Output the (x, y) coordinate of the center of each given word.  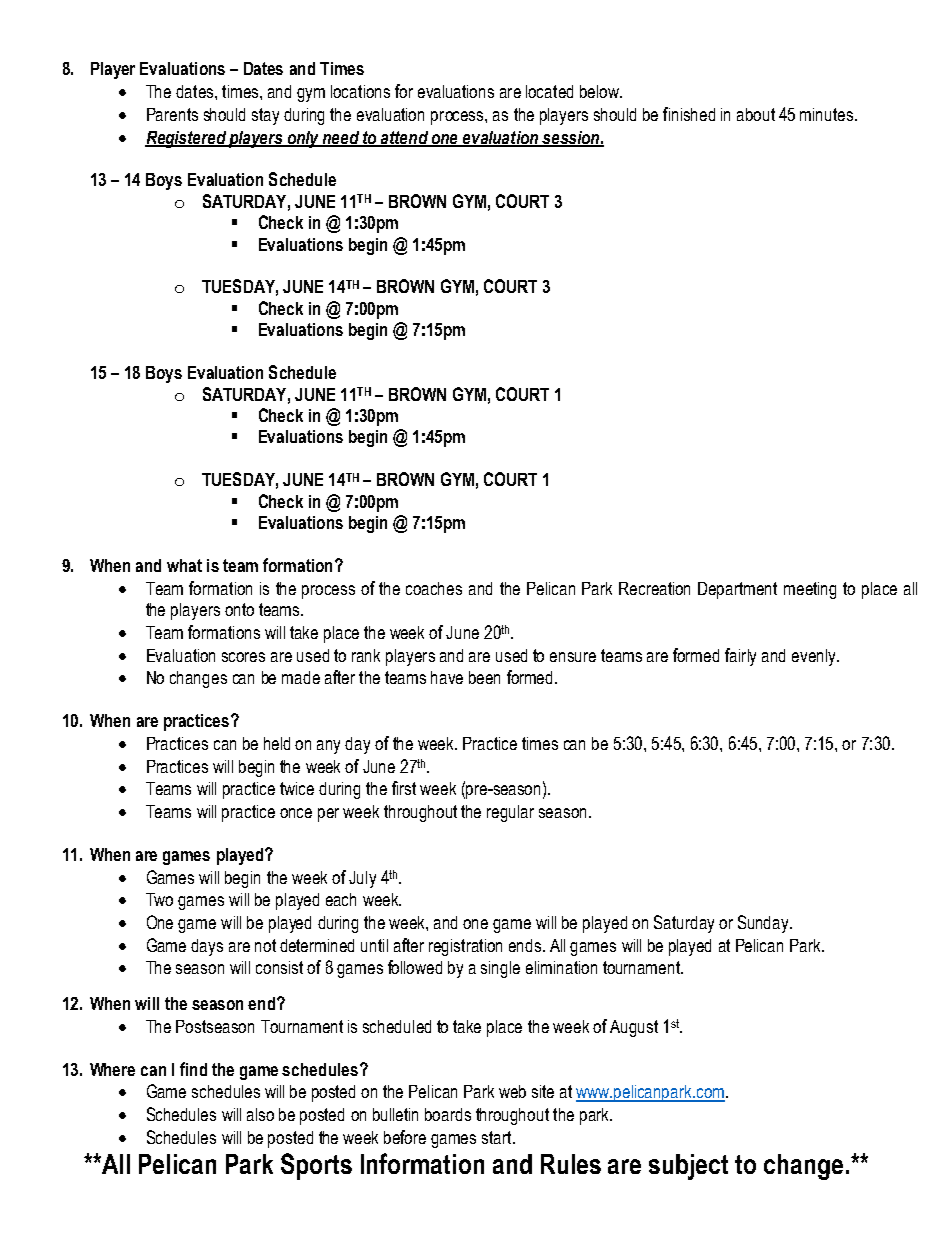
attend (404, 138)
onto (239, 609)
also (260, 1114)
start (498, 1137)
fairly (740, 657)
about (756, 114)
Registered (186, 139)
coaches (434, 588)
